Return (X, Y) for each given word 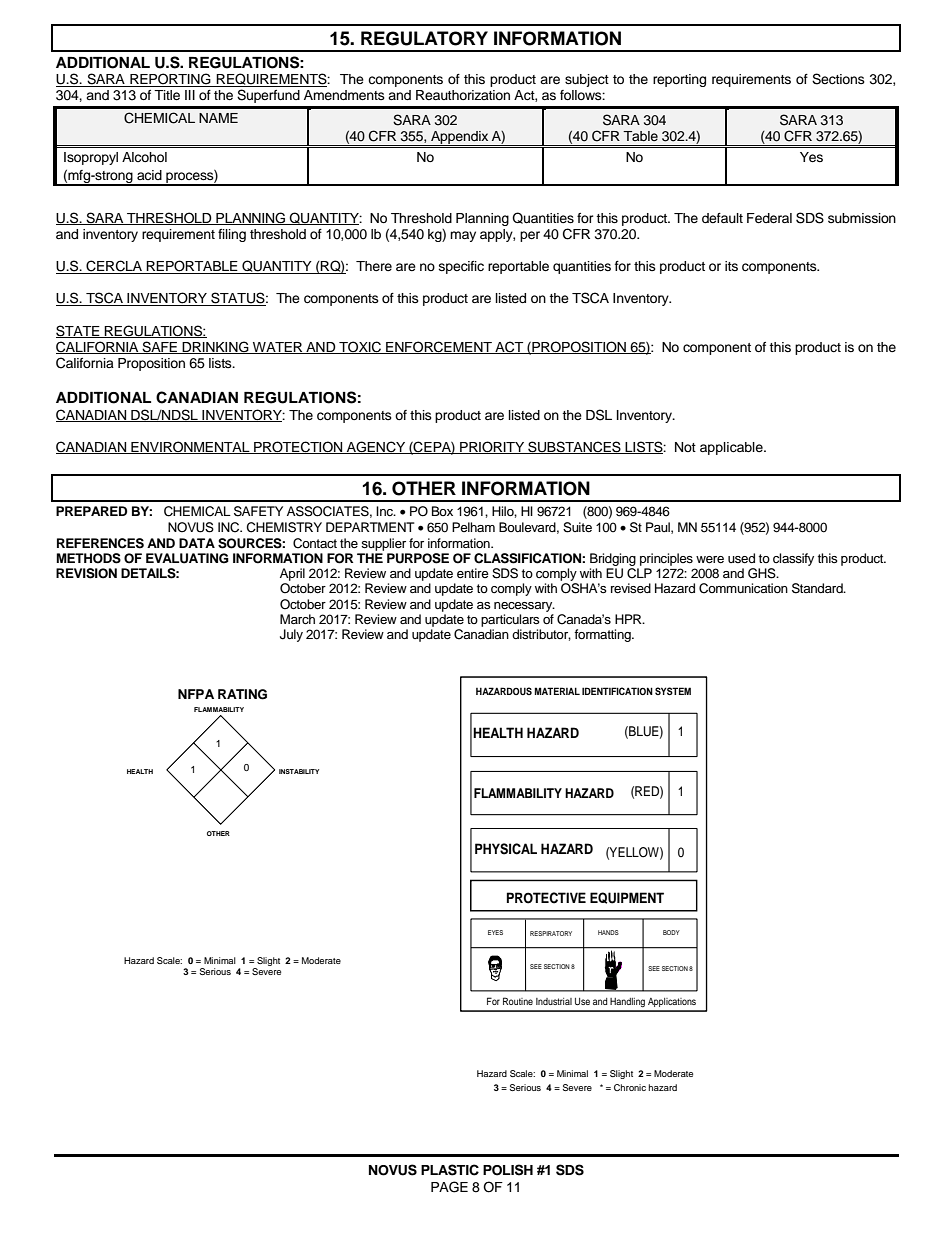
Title (167, 95)
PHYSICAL (506, 849)
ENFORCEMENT (439, 347)
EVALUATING (187, 558)
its (731, 266)
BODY (671, 932)
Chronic (630, 1087)
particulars (510, 620)
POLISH (508, 1170)
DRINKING (215, 347)
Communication (743, 588)
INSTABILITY (299, 771)
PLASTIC (450, 1170)
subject (587, 80)
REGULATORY (424, 38)
